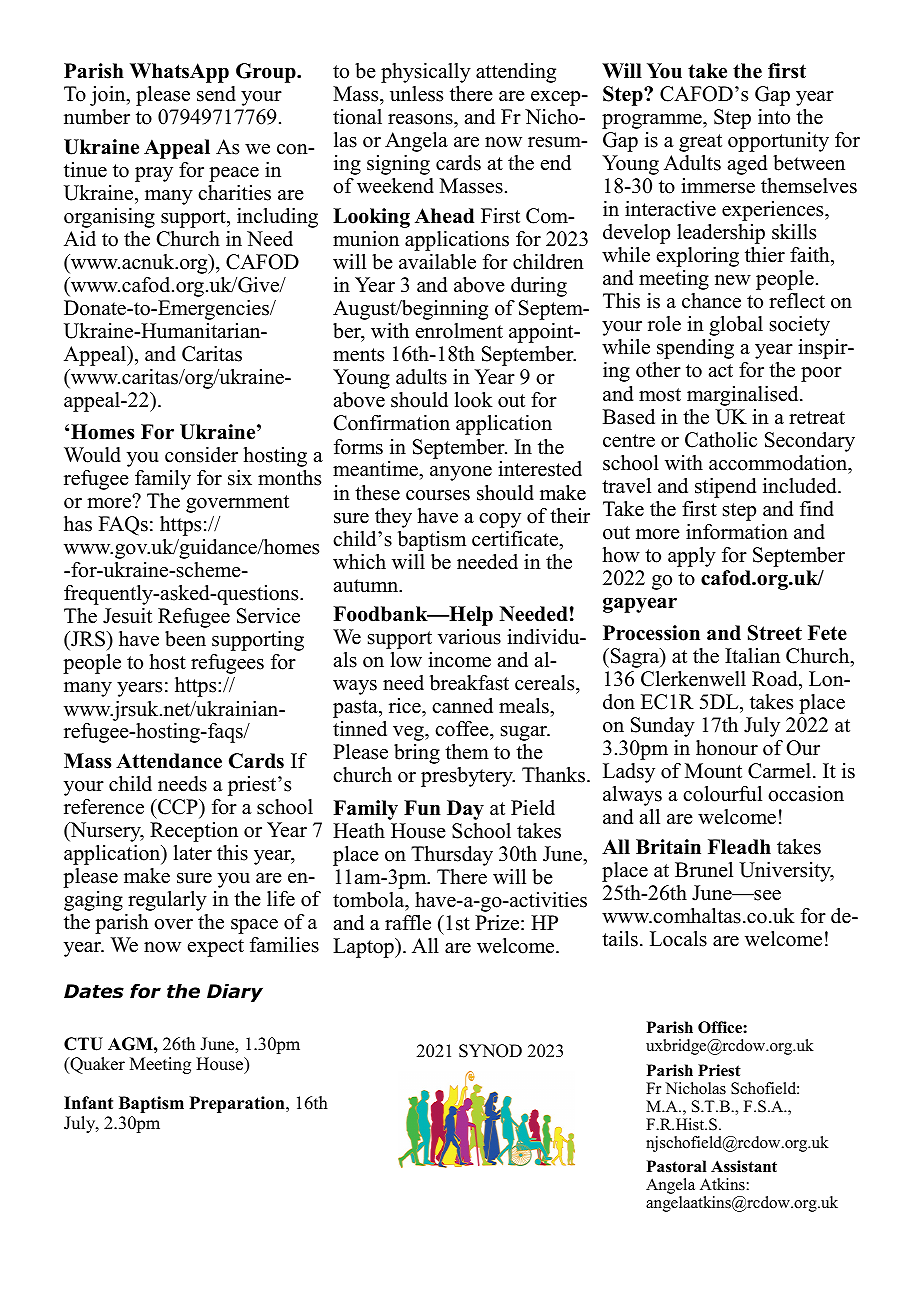 The width and height of the page is (924, 1308). I want to click on into, so click(774, 117).
